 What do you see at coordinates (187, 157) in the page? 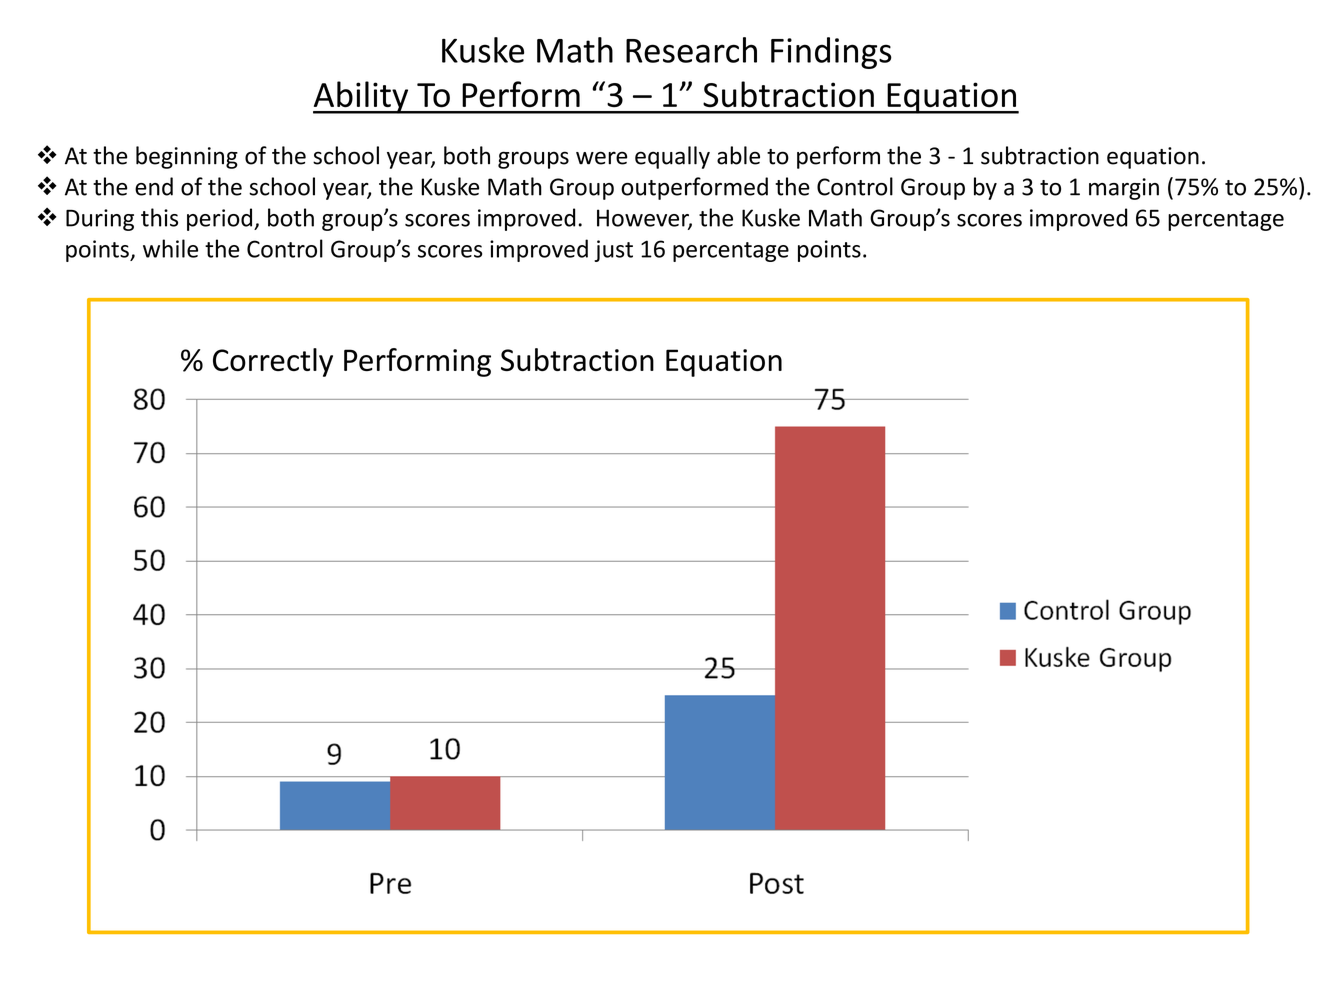
I see `beginning` at bounding box center [187, 157].
